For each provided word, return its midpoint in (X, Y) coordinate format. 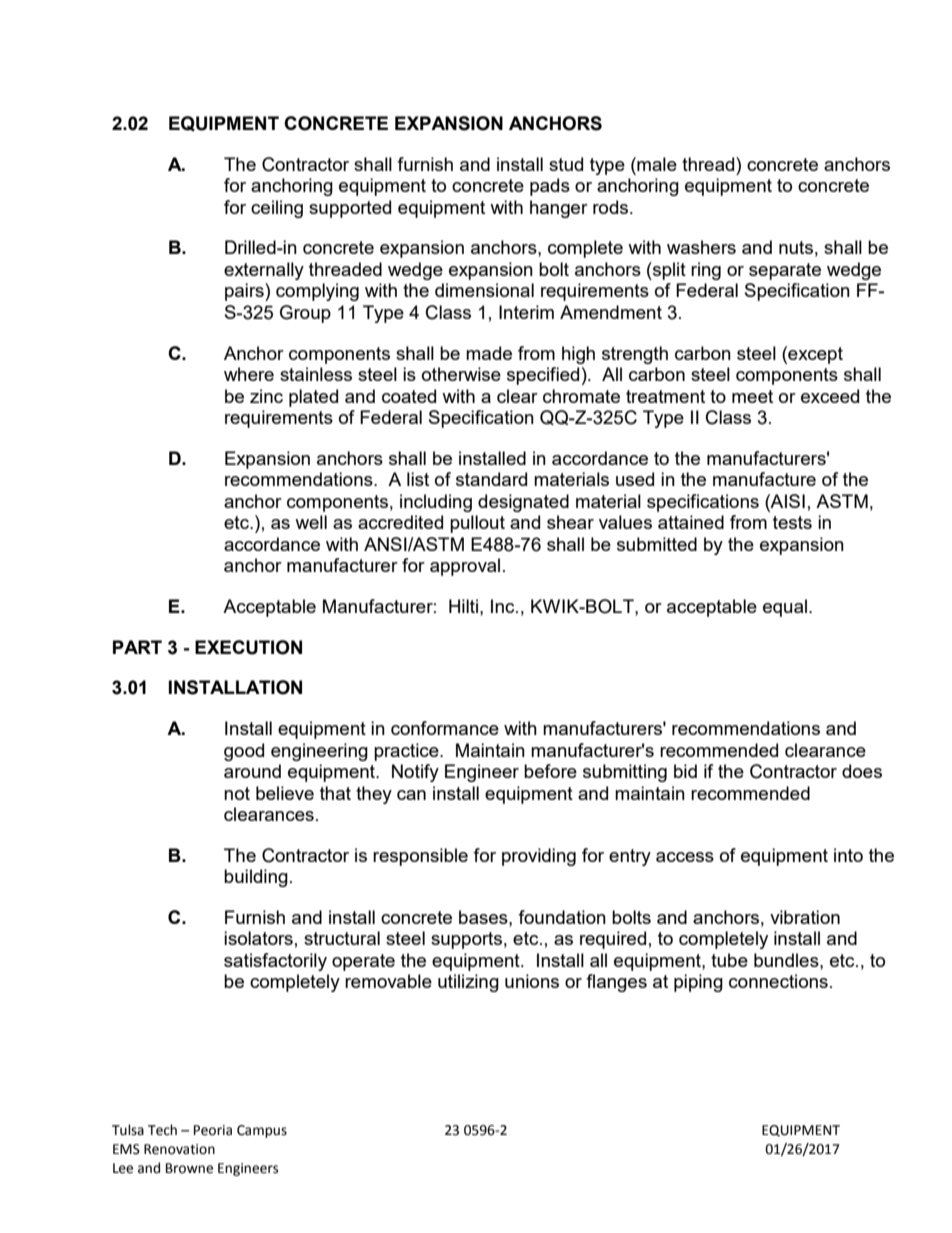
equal (785, 608)
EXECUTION (248, 647)
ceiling (277, 209)
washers (701, 247)
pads (550, 187)
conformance (445, 728)
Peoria (213, 1130)
